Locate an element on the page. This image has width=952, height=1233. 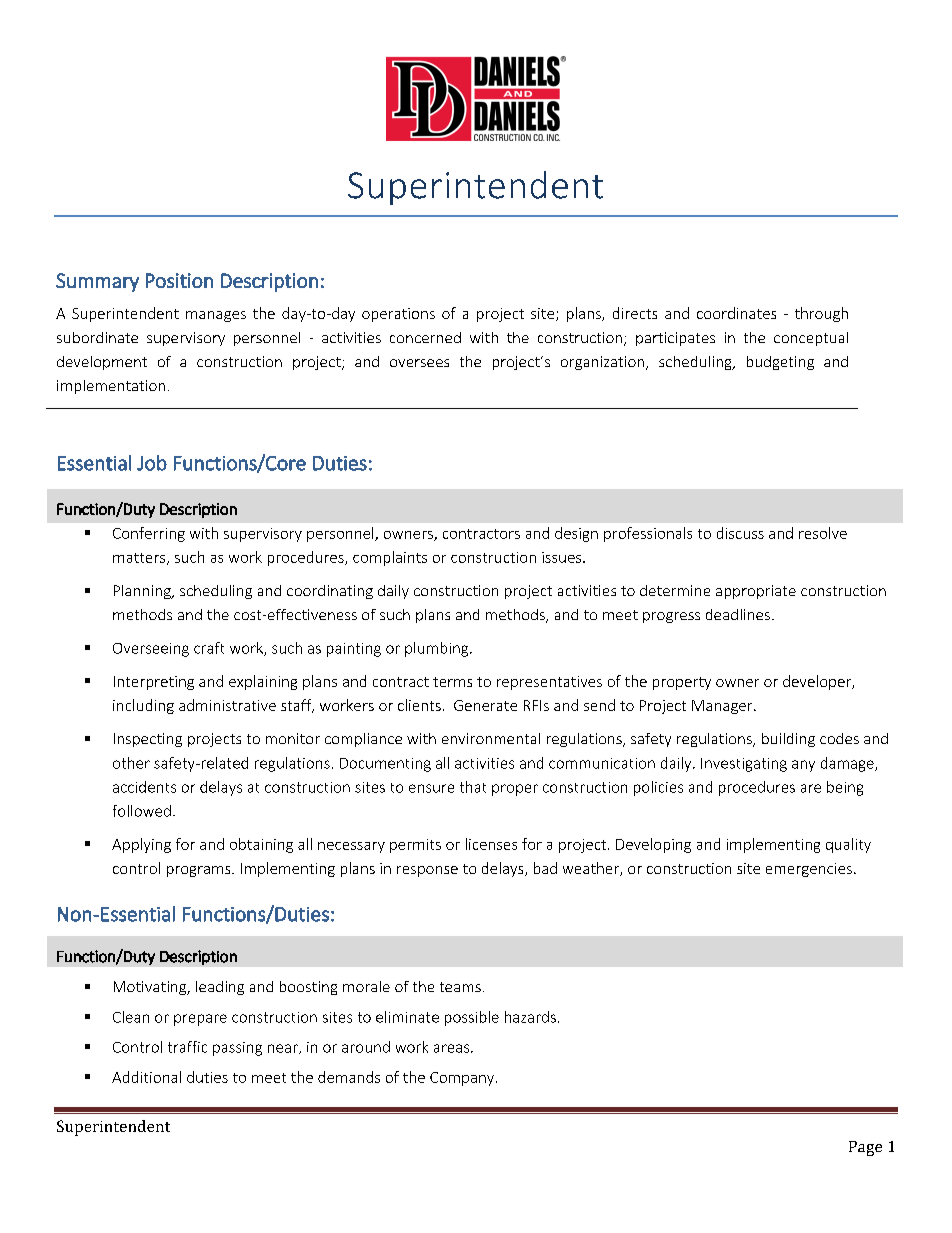
operations is located at coordinates (398, 315).
